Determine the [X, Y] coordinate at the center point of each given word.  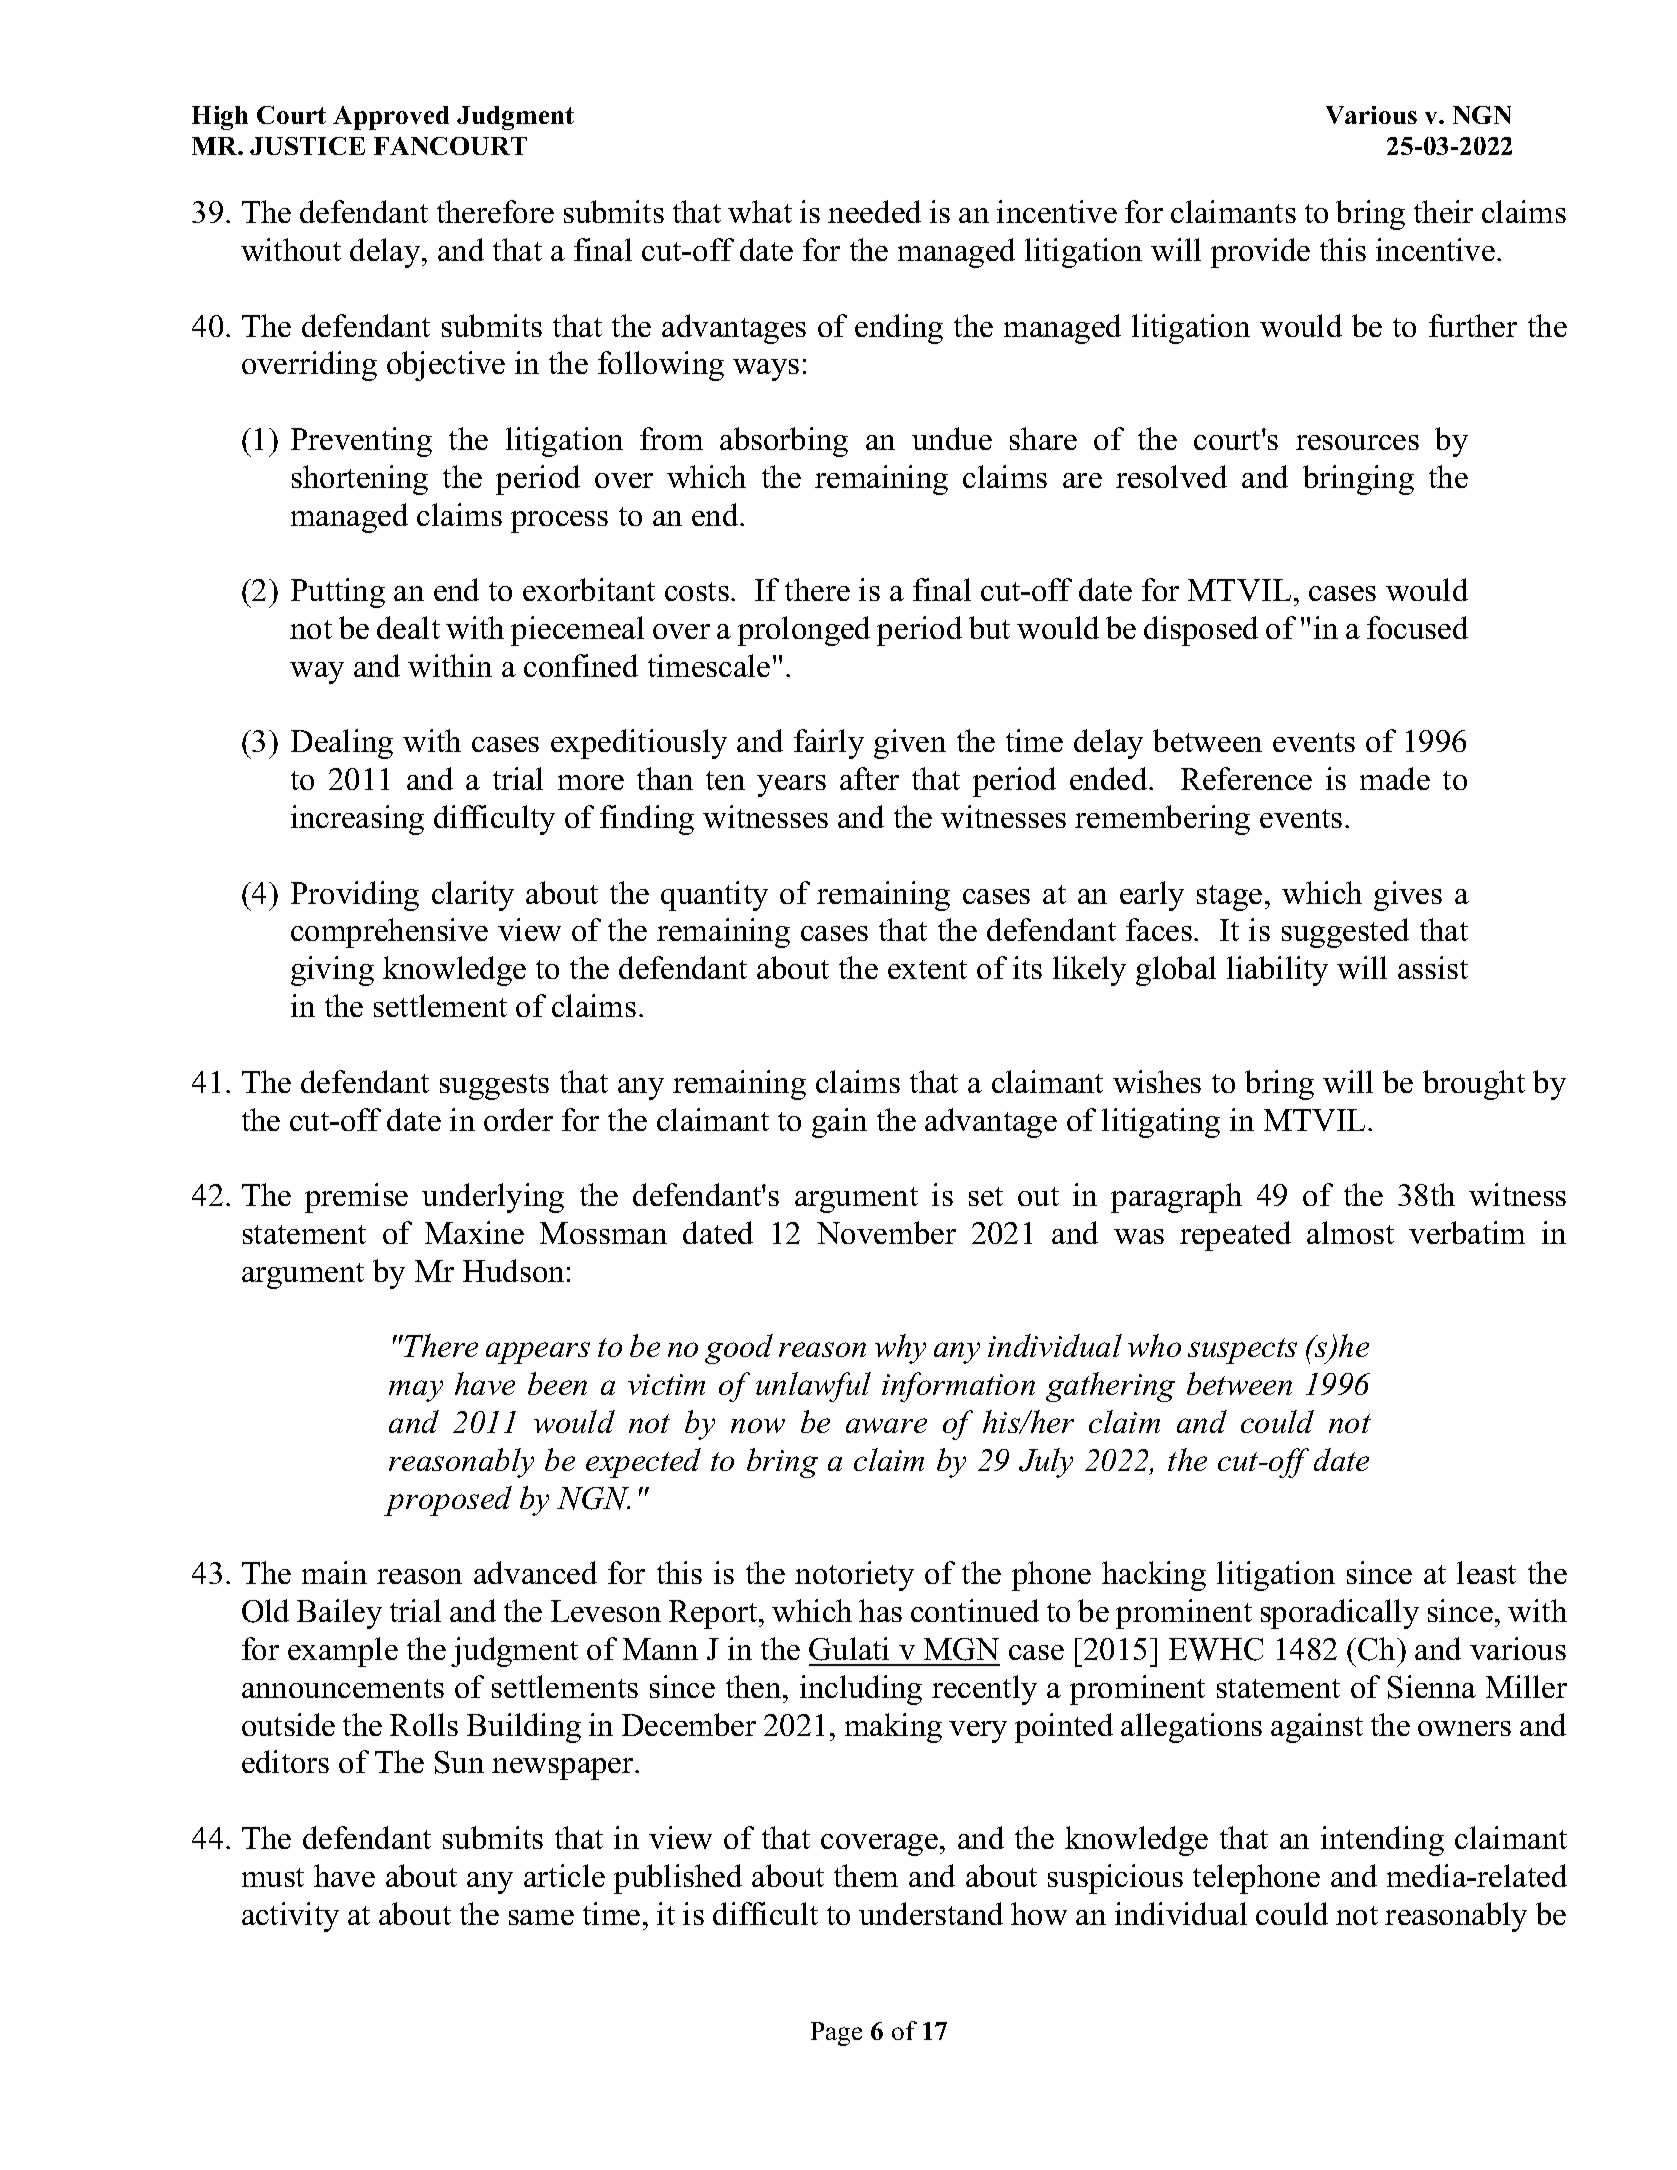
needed [874, 211]
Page [836, 2034]
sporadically [1340, 1614]
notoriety [854, 1576]
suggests [494, 1087]
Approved [391, 118]
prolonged [804, 631]
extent [927, 969]
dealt [408, 627]
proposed [448, 1501]
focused [1417, 627]
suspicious [1115, 1879]
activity [290, 1917]
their [1443, 211]
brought [1474, 1085]
